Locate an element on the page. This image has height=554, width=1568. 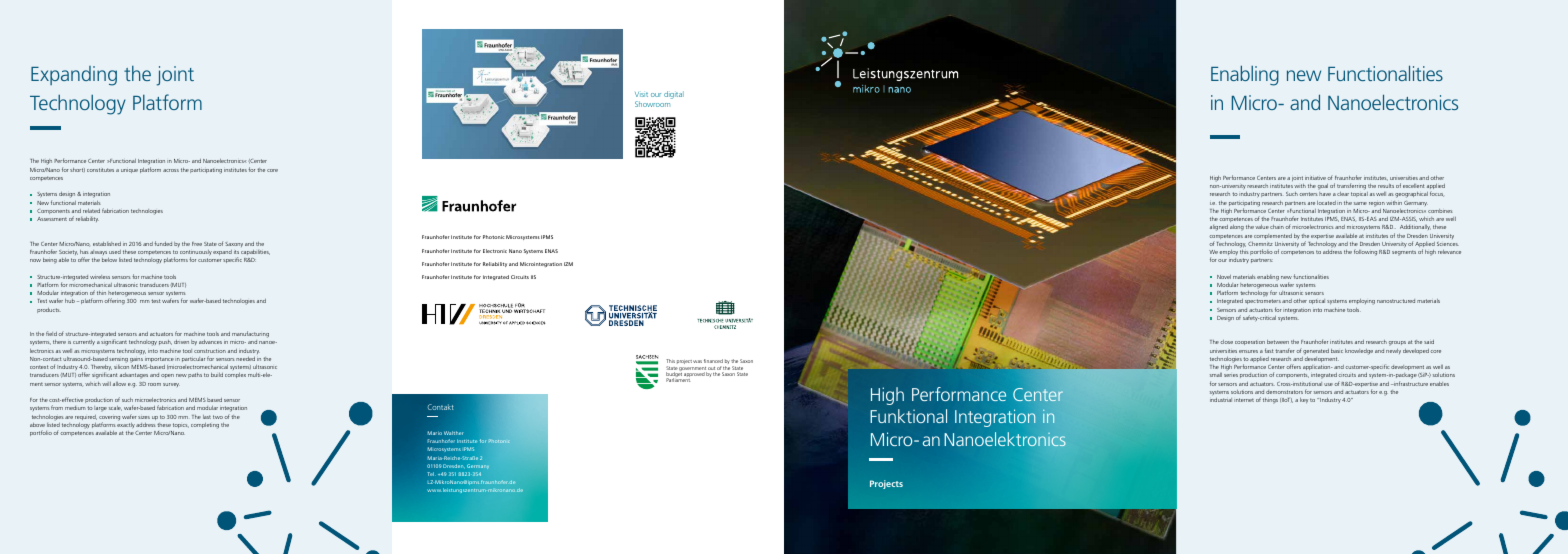
Visit is located at coordinates (641, 94).
